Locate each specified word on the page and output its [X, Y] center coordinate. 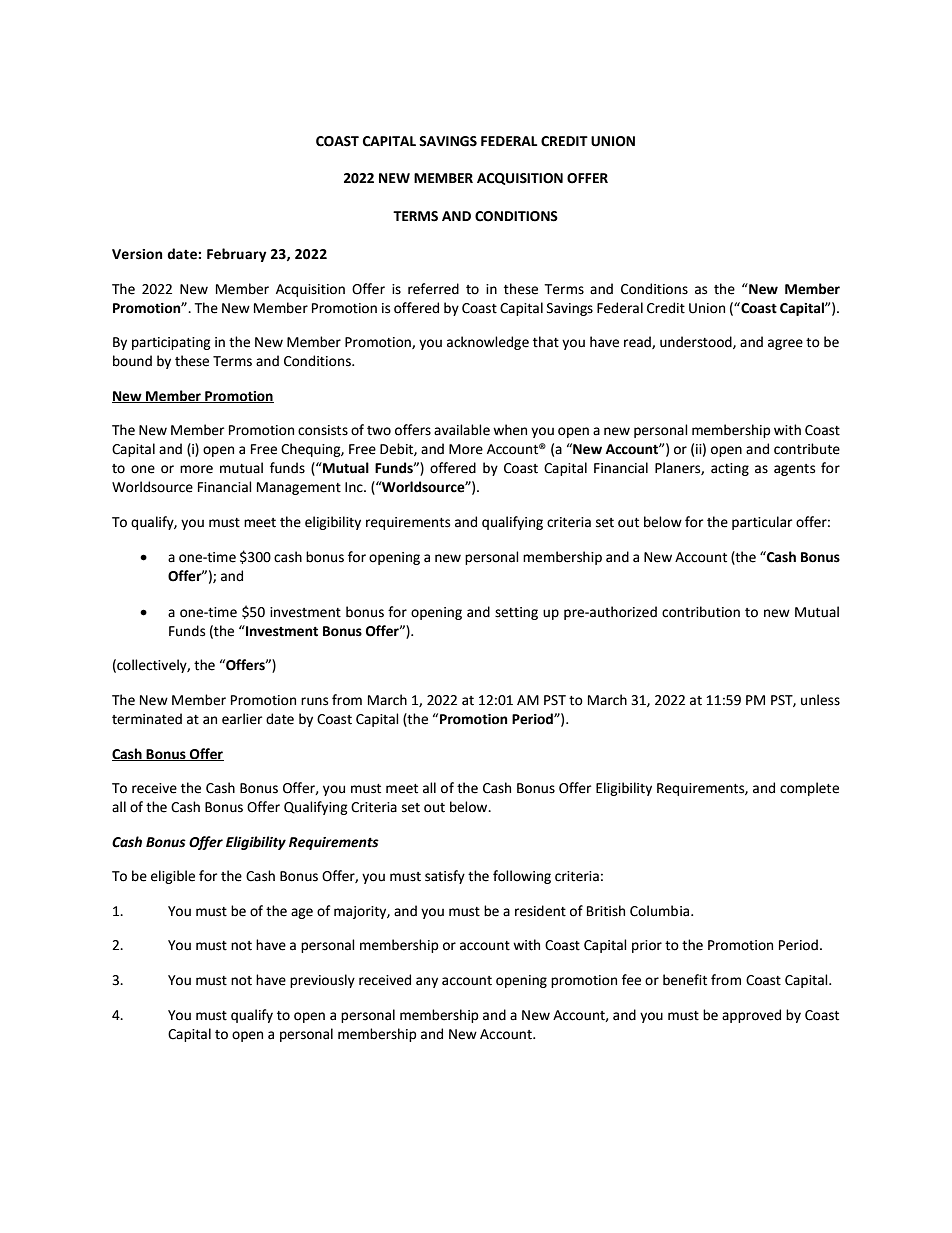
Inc [355, 487]
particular [762, 523]
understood [697, 342]
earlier [242, 719]
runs [314, 701]
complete [809, 789]
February [237, 255]
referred [433, 289]
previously [322, 981]
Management [299, 488]
